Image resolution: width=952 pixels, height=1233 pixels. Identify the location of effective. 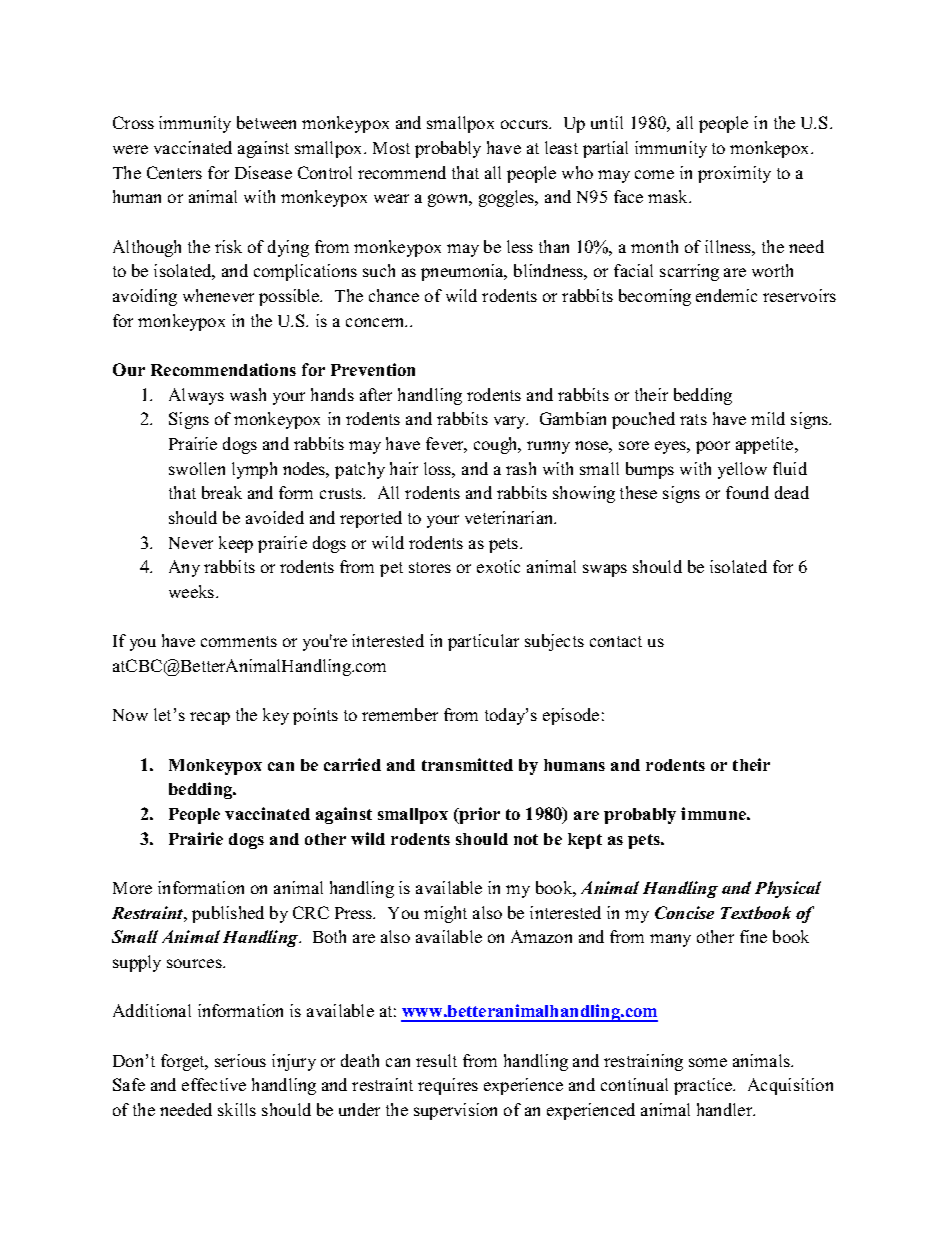
(214, 1084).
